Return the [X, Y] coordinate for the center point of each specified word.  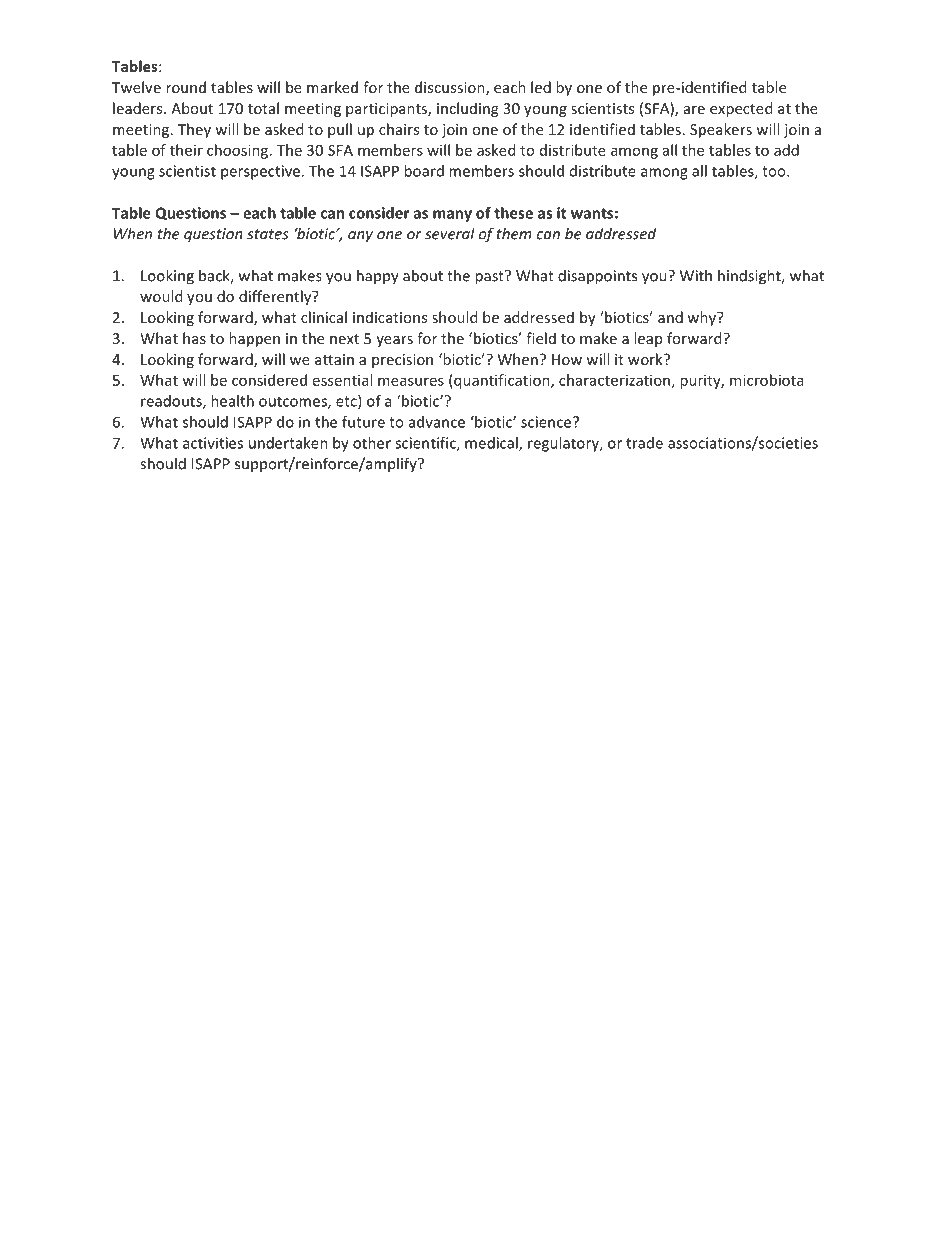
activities [213, 443]
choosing [237, 151]
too [775, 171]
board [424, 171]
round [186, 87]
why [702, 318]
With [696, 275]
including [467, 109]
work [646, 359]
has [194, 338]
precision [402, 361]
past [490, 277]
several [450, 233]
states [268, 234]
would [161, 296]
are [694, 110]
